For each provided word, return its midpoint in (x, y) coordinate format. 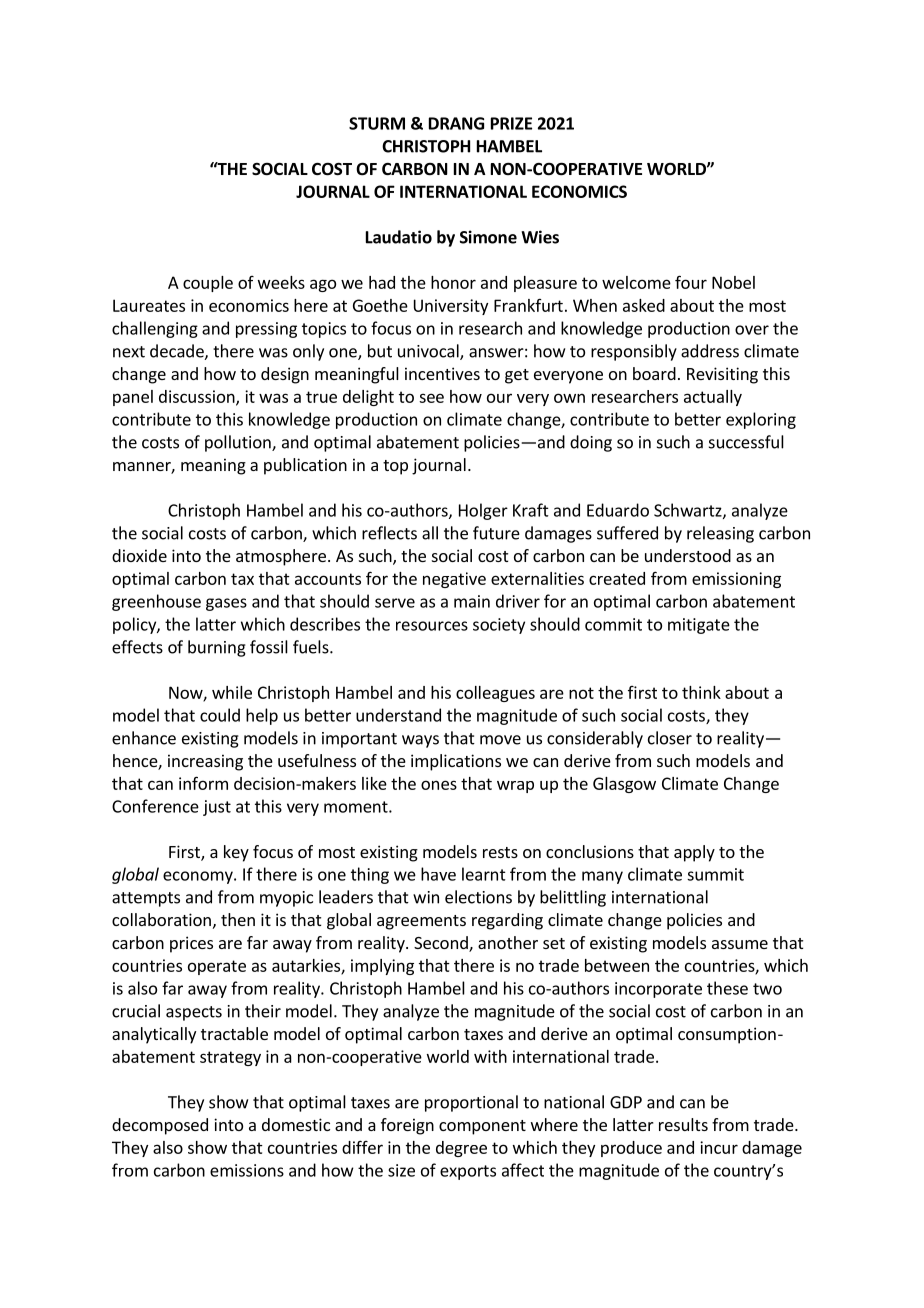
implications (456, 762)
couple (208, 284)
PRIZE (511, 123)
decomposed (160, 1126)
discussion (198, 397)
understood (688, 555)
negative (454, 580)
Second (442, 944)
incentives (442, 373)
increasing (205, 762)
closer (670, 738)
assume (740, 944)
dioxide (139, 555)
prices (191, 944)
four (691, 282)
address (710, 351)
